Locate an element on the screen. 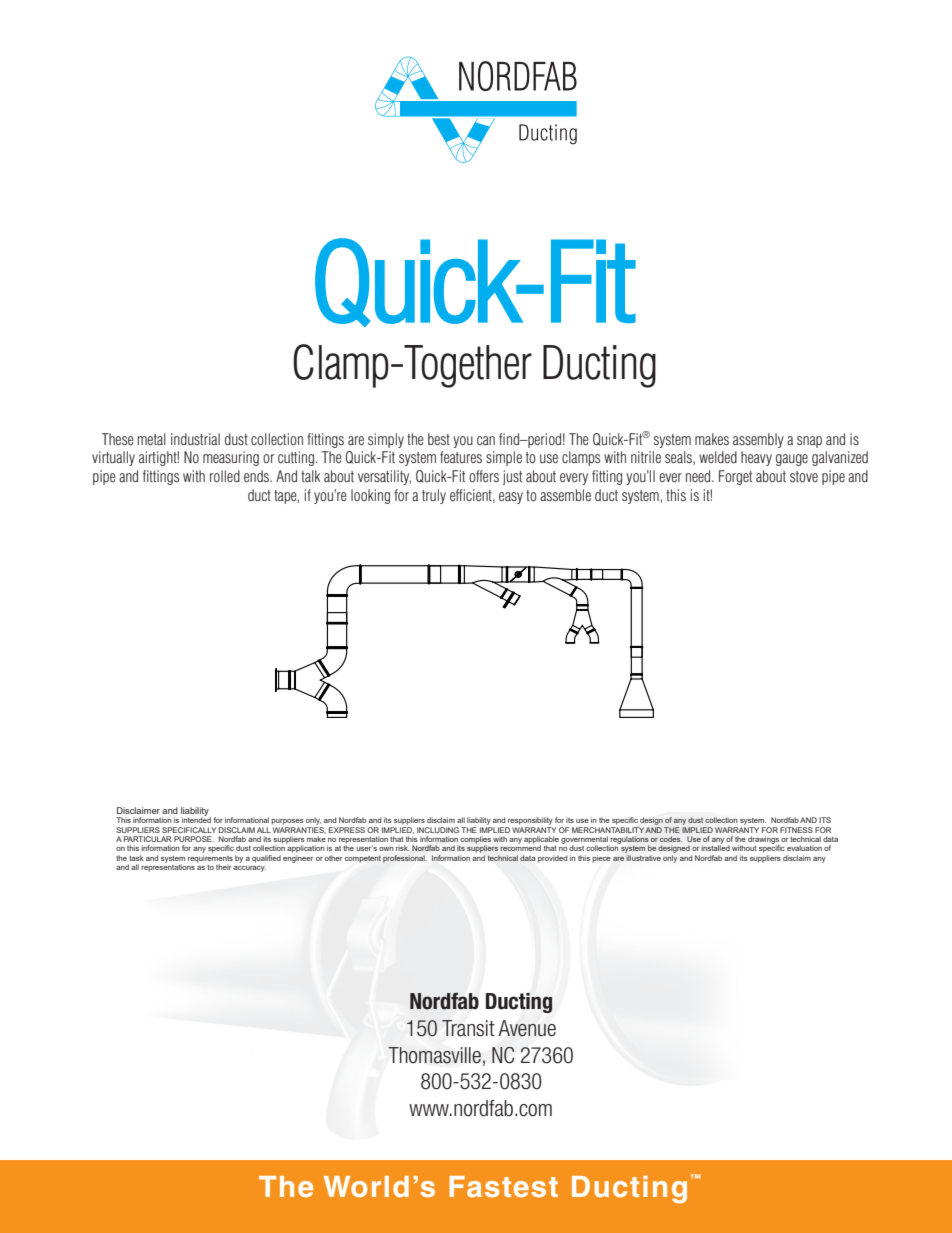 The width and height of the screenshot is (952, 1233). FITNESS is located at coordinates (796, 830).
